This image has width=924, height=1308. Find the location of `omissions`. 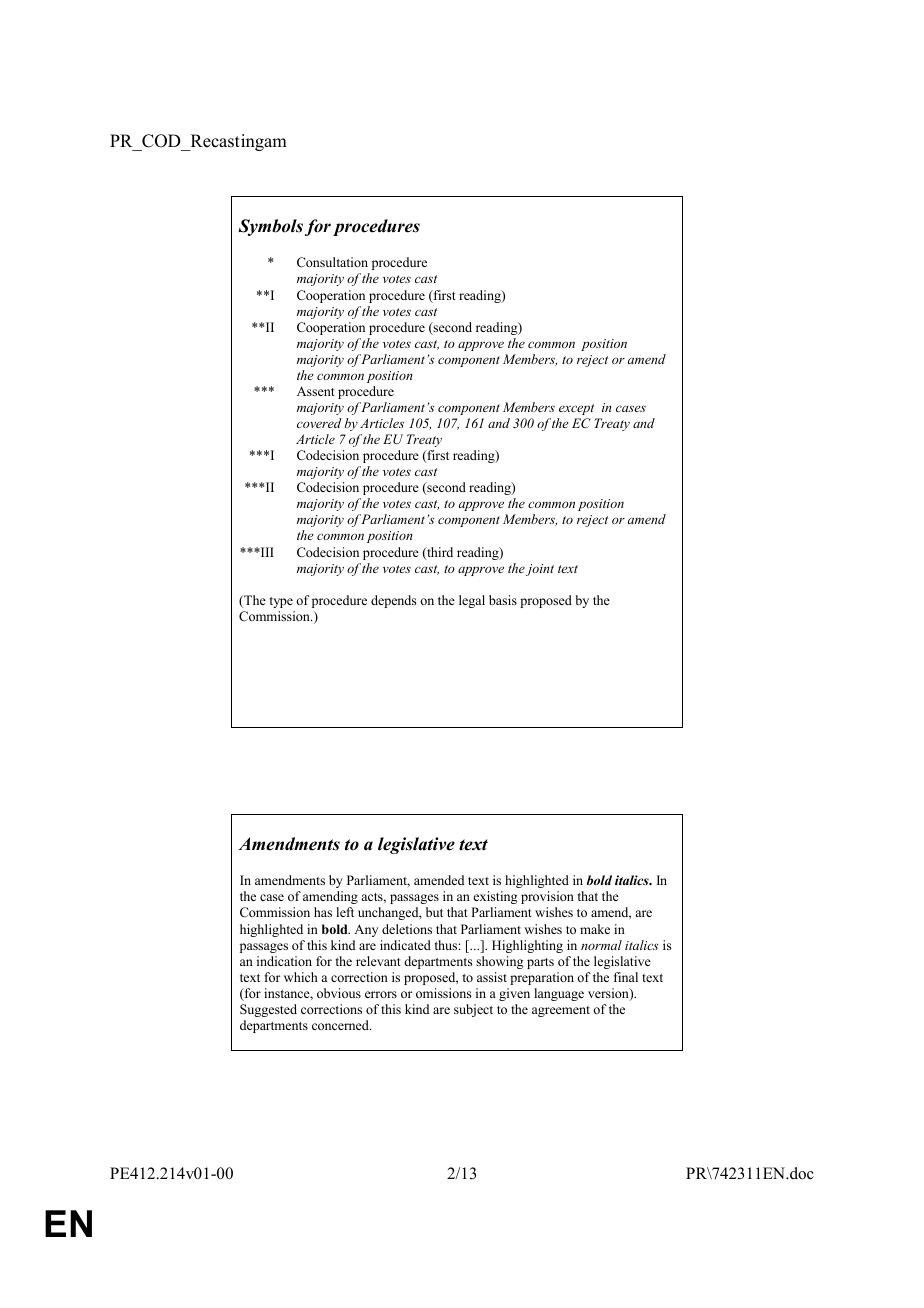

omissions is located at coordinates (444, 993).
